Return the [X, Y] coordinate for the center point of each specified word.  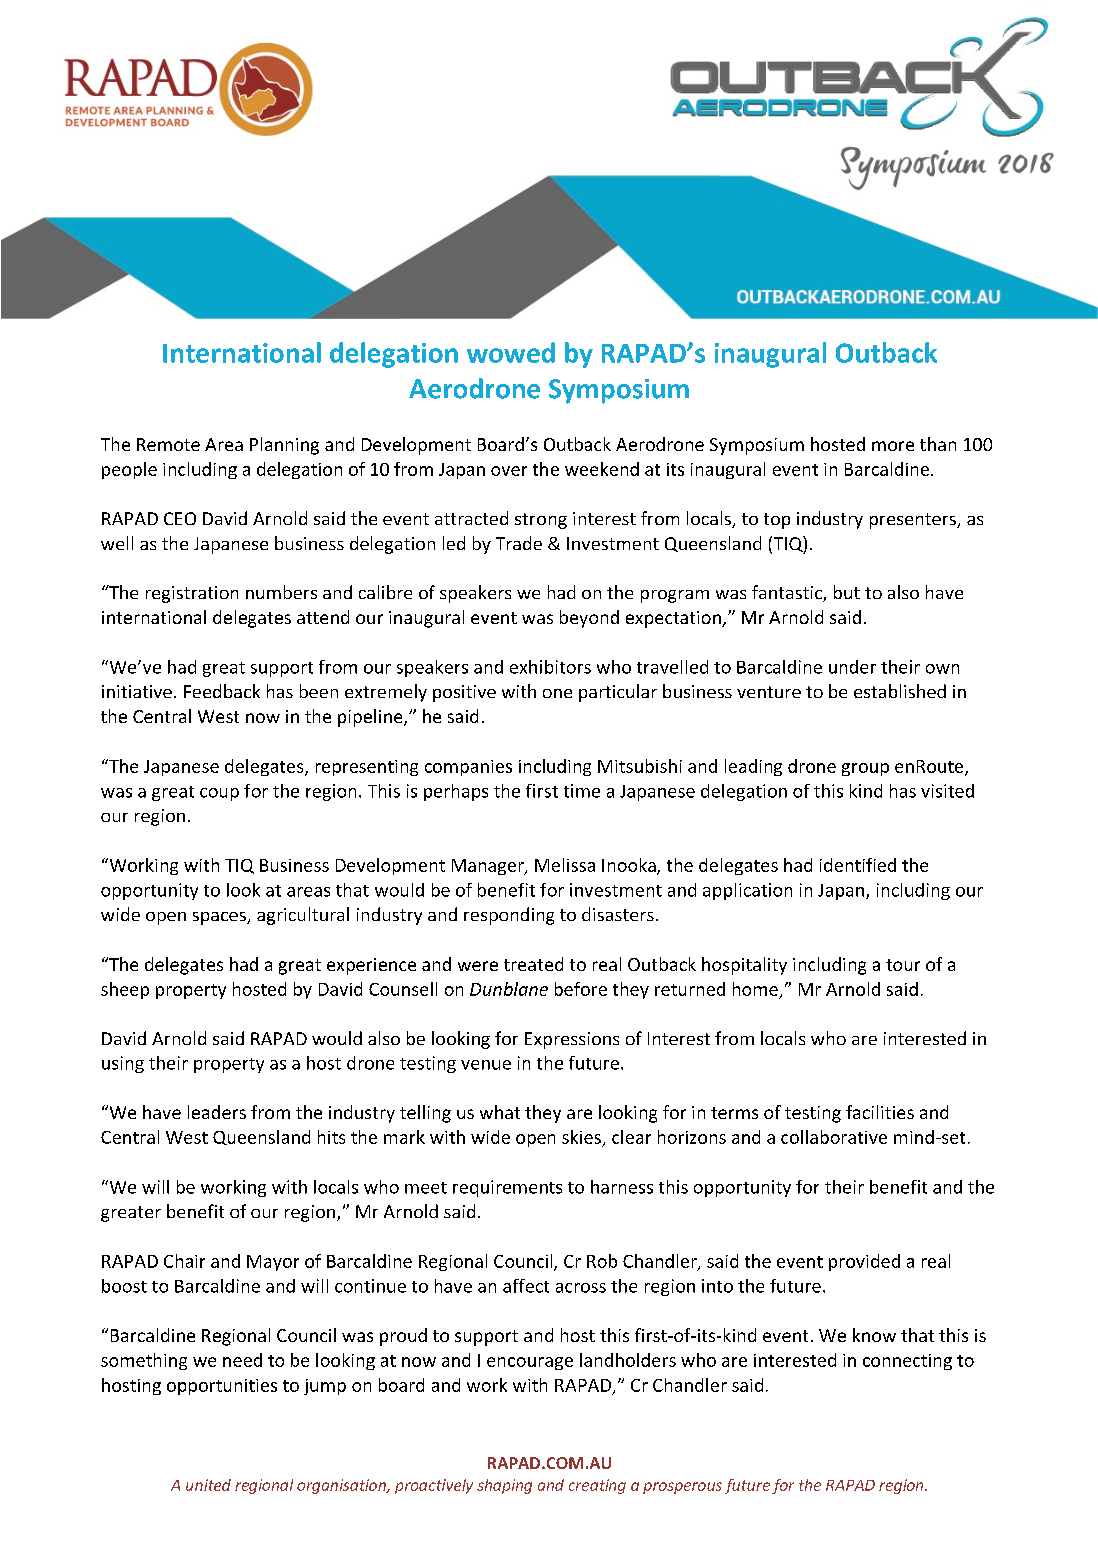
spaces [220, 918]
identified [858, 865]
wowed [511, 352]
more [893, 446]
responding [509, 916]
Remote [168, 444]
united [208, 1485]
